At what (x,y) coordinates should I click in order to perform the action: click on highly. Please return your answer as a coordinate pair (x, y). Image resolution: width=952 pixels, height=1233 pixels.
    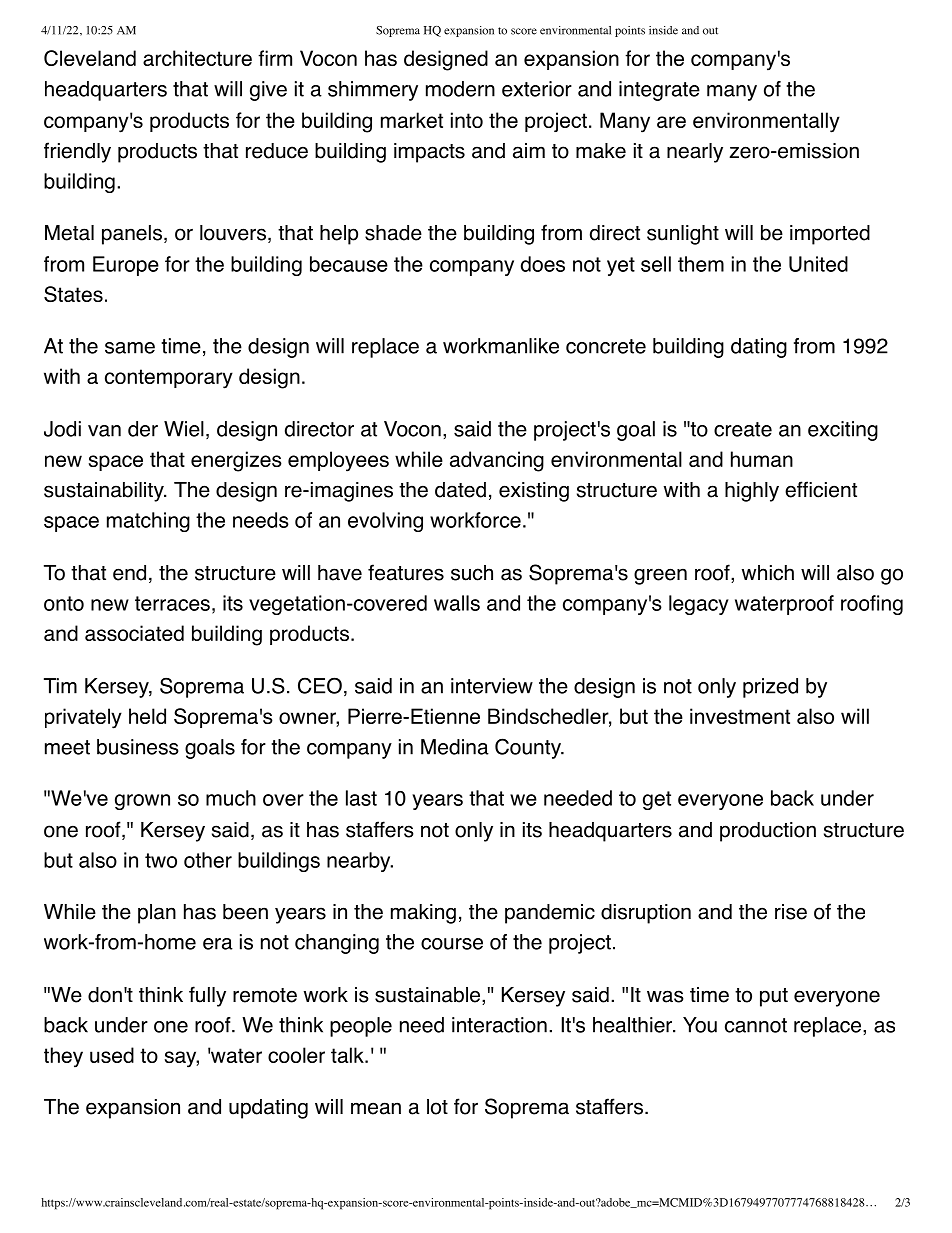
    Looking at the image, I should click on (752, 492).
